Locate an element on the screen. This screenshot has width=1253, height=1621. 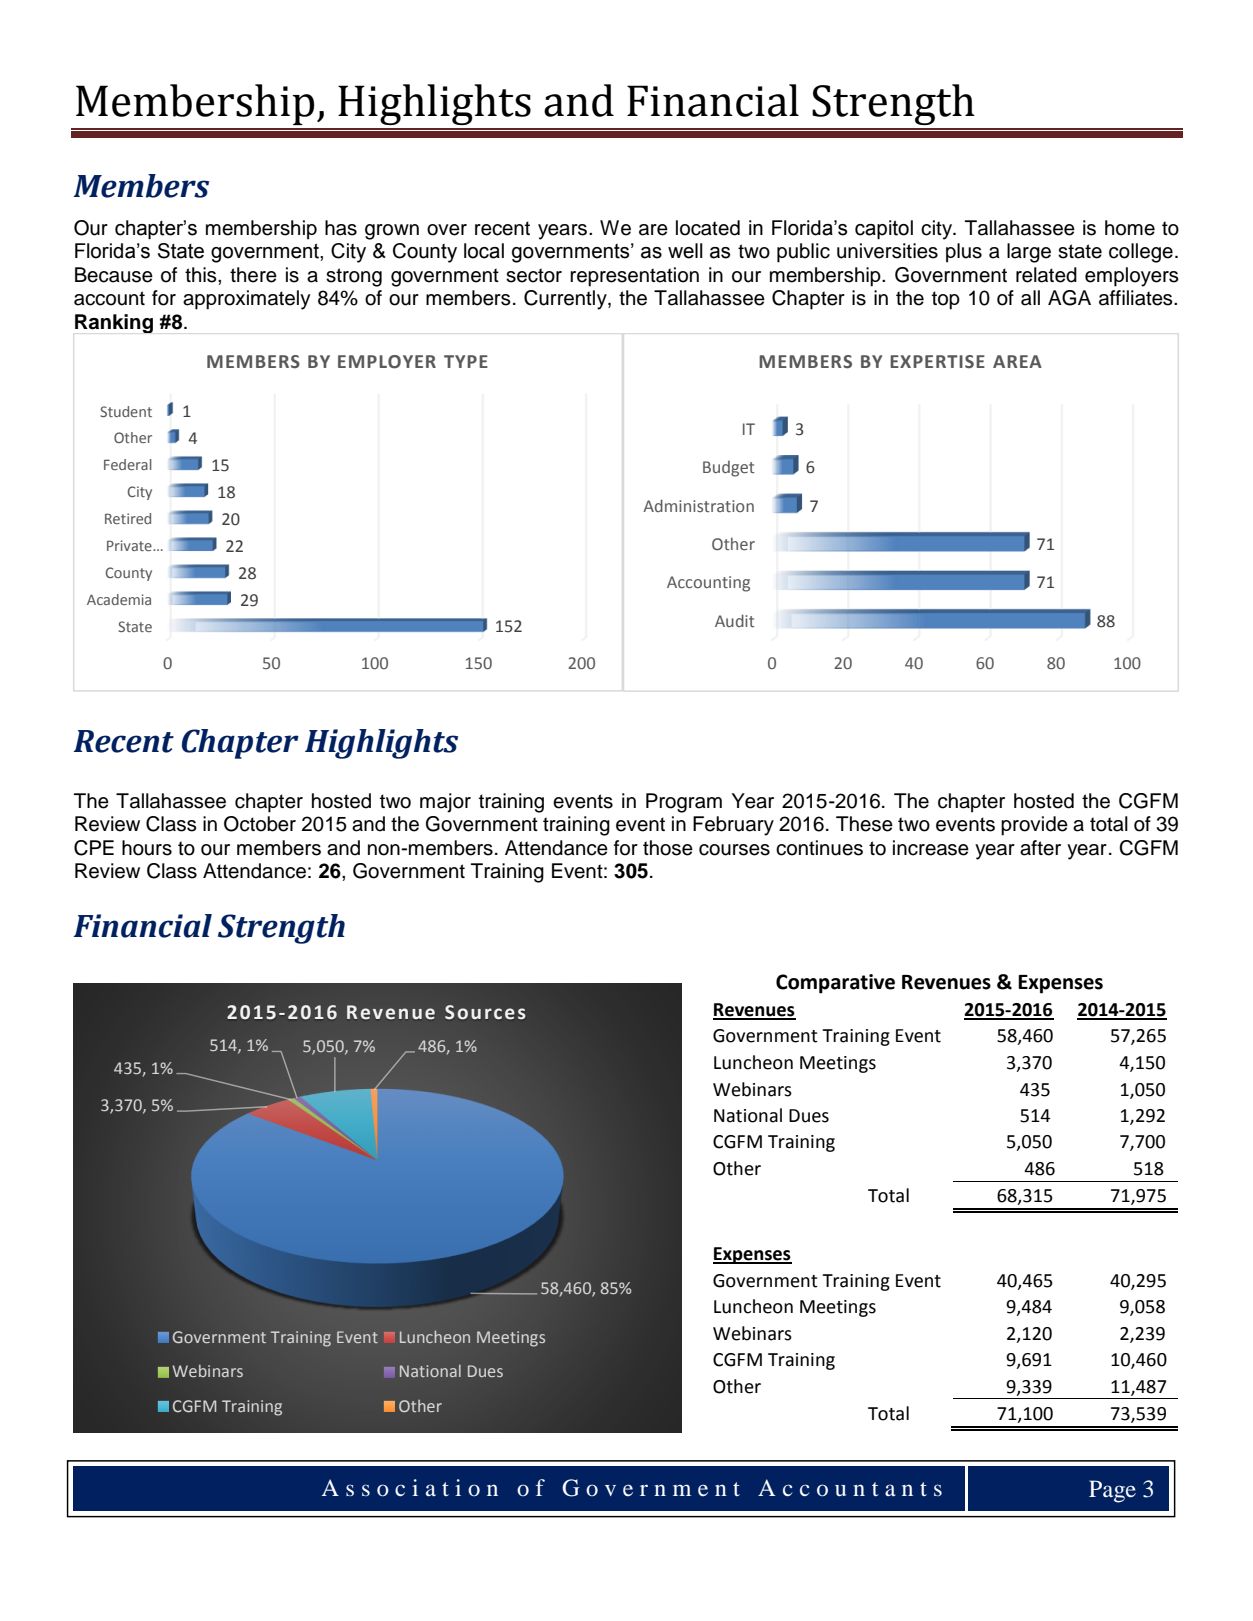
this is located at coordinates (202, 275).
